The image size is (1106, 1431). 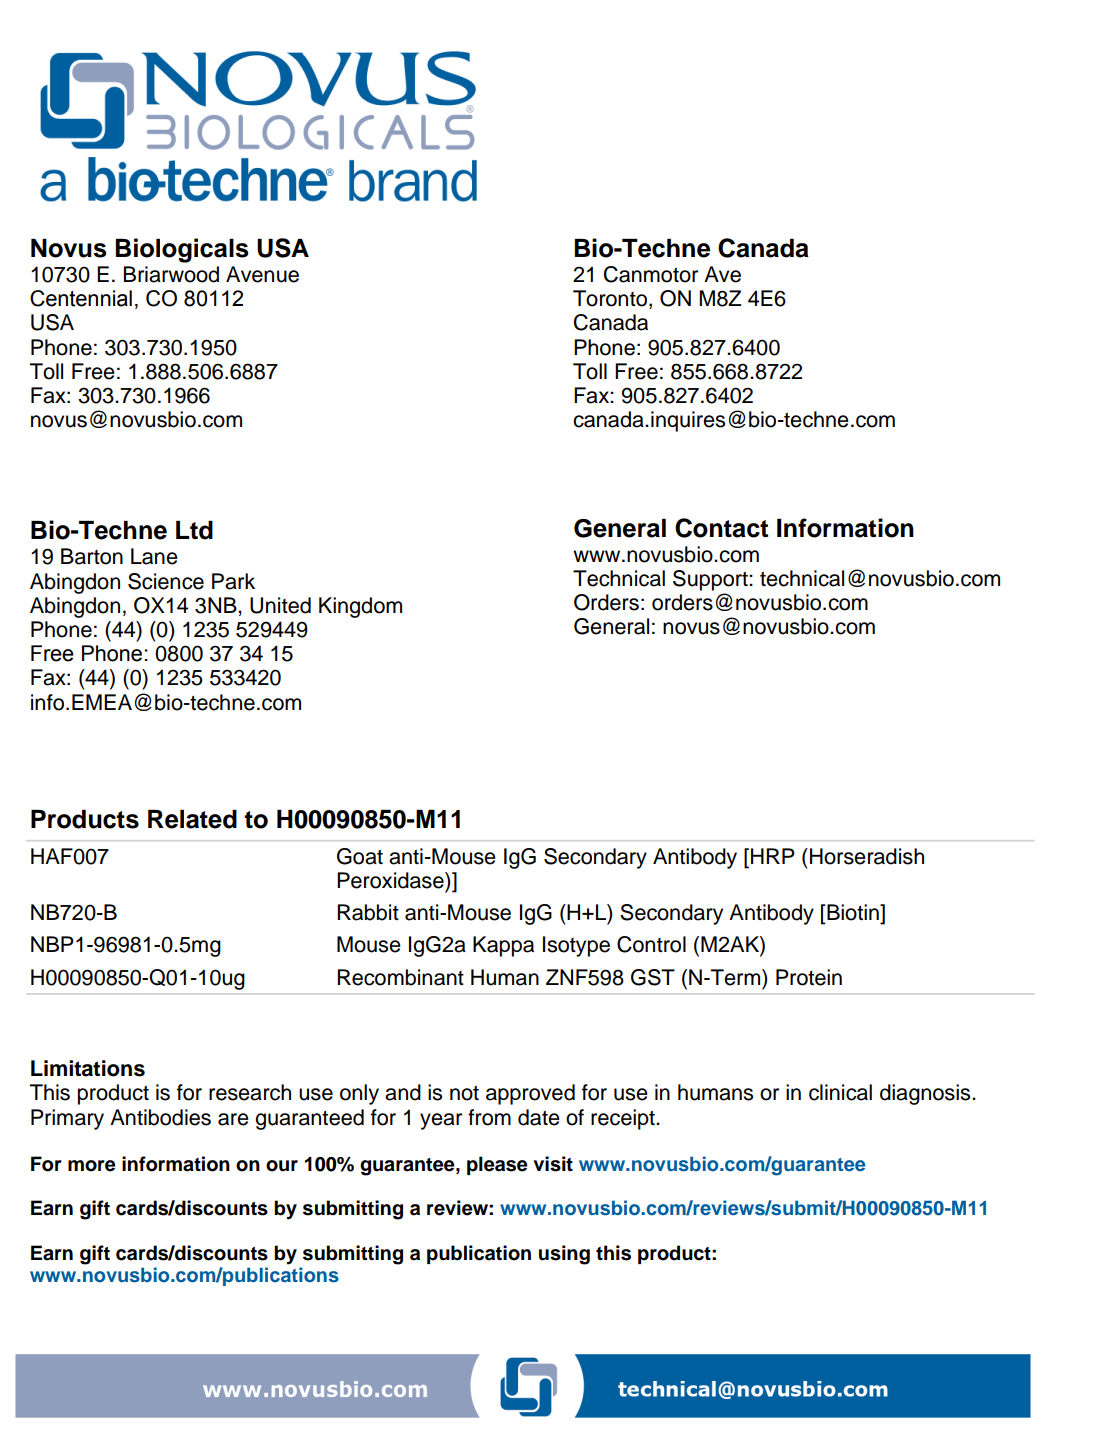 What do you see at coordinates (182, 250) in the screenshot?
I see `Biologicals` at bounding box center [182, 250].
